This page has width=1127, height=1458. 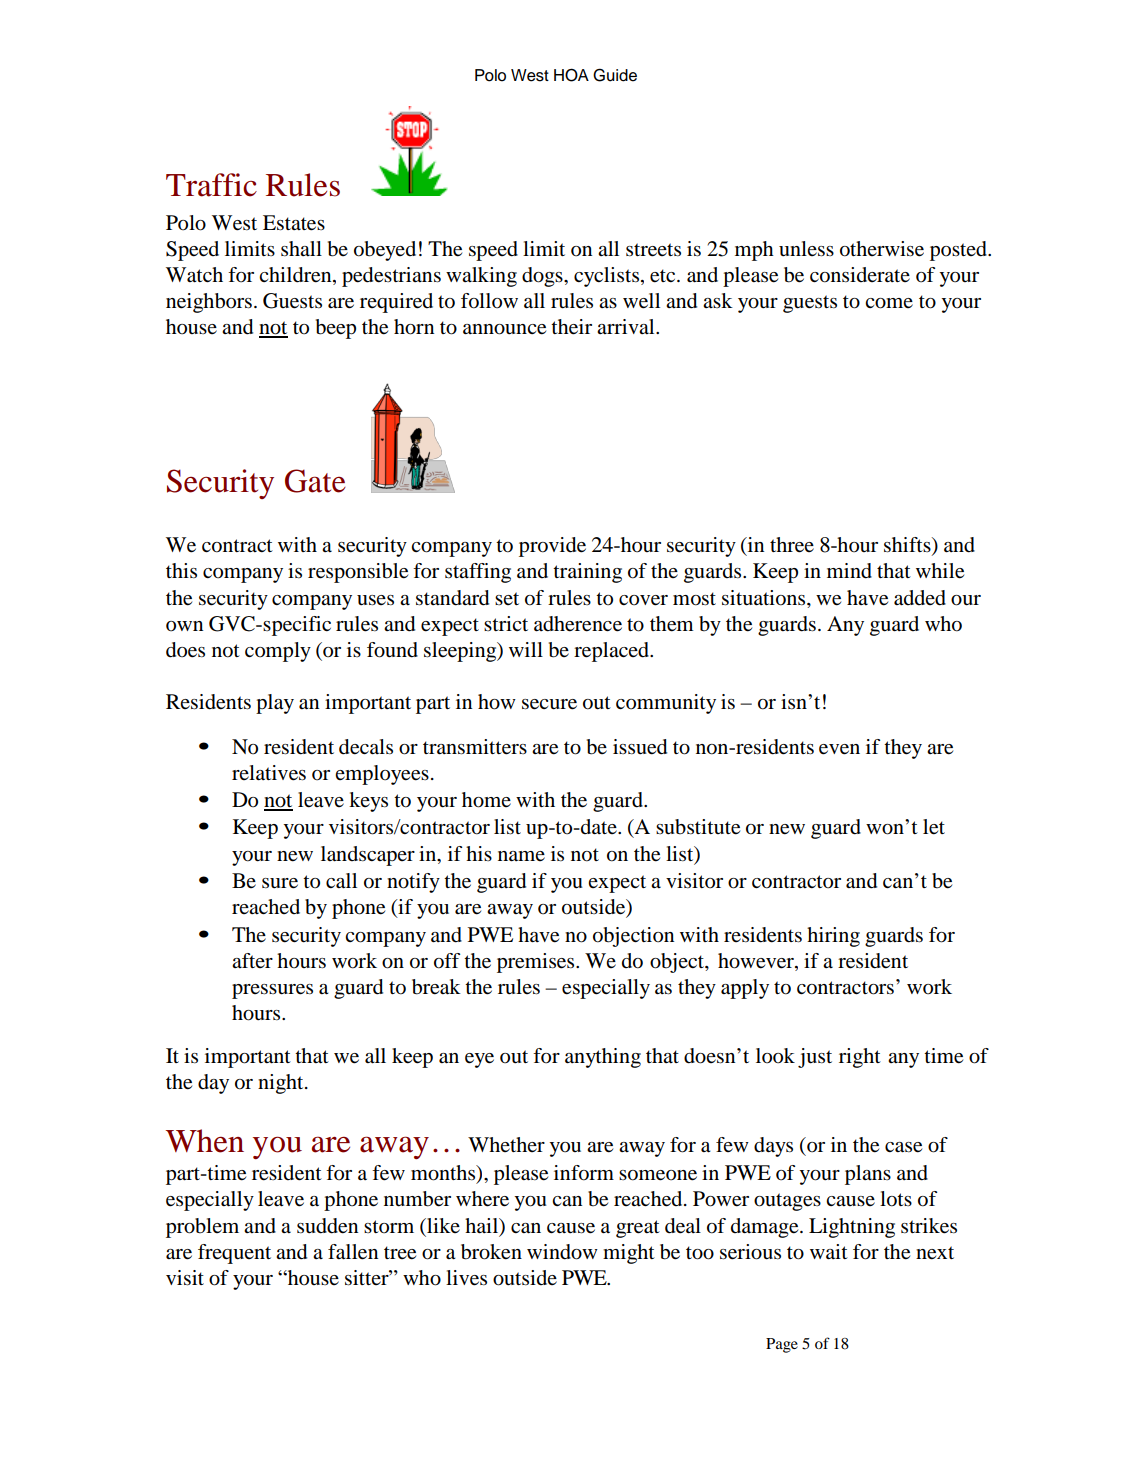 What do you see at coordinates (537, 963) in the page?
I see `premises` at bounding box center [537, 963].
